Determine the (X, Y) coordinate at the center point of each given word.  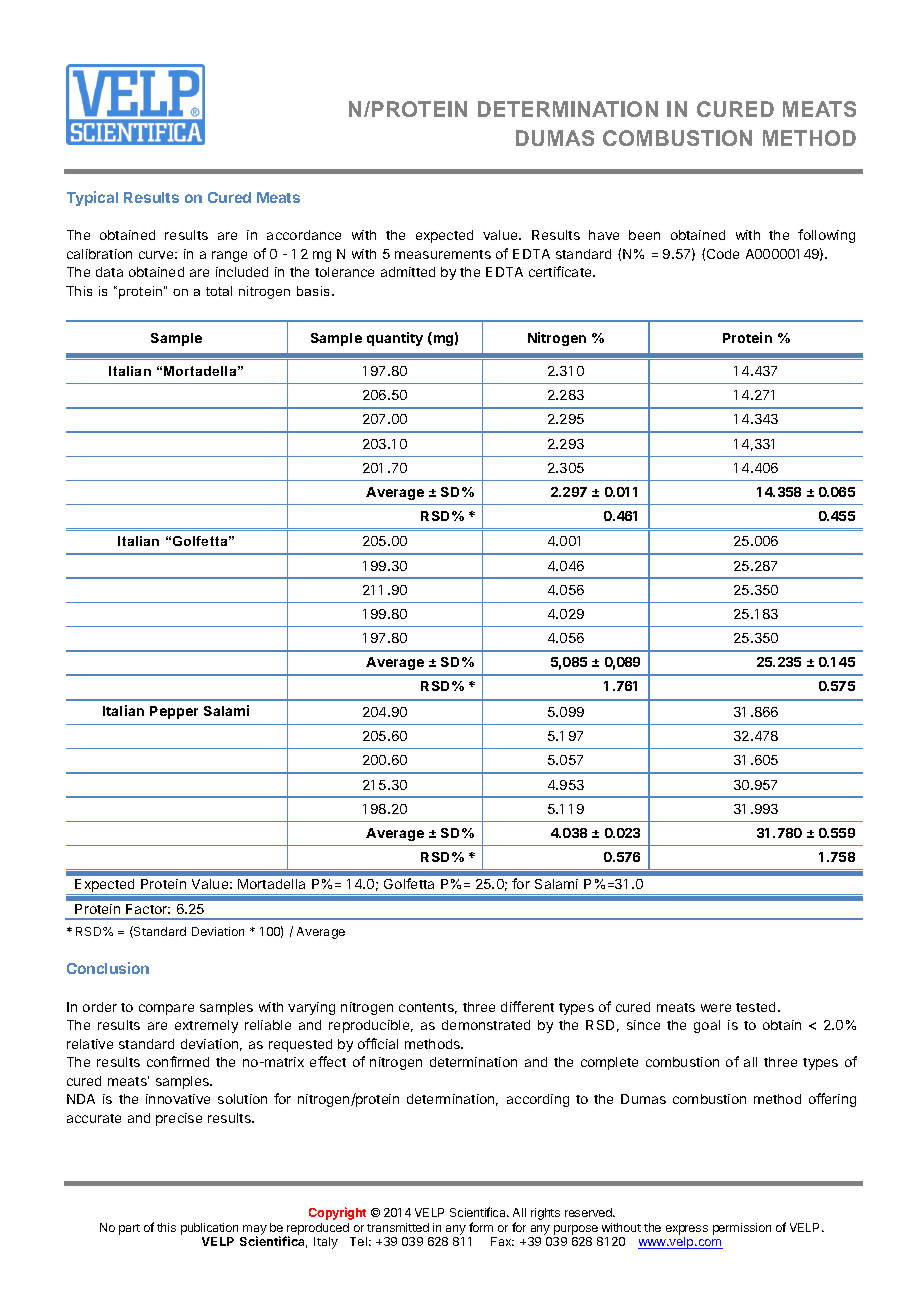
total (219, 291)
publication (209, 1230)
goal (707, 1026)
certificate (561, 271)
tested (755, 1007)
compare (166, 1009)
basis (313, 291)
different (527, 1006)
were (716, 1008)
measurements (443, 254)
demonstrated (486, 1025)
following (826, 236)
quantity (395, 339)
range (229, 256)
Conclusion (108, 968)
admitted (408, 272)
